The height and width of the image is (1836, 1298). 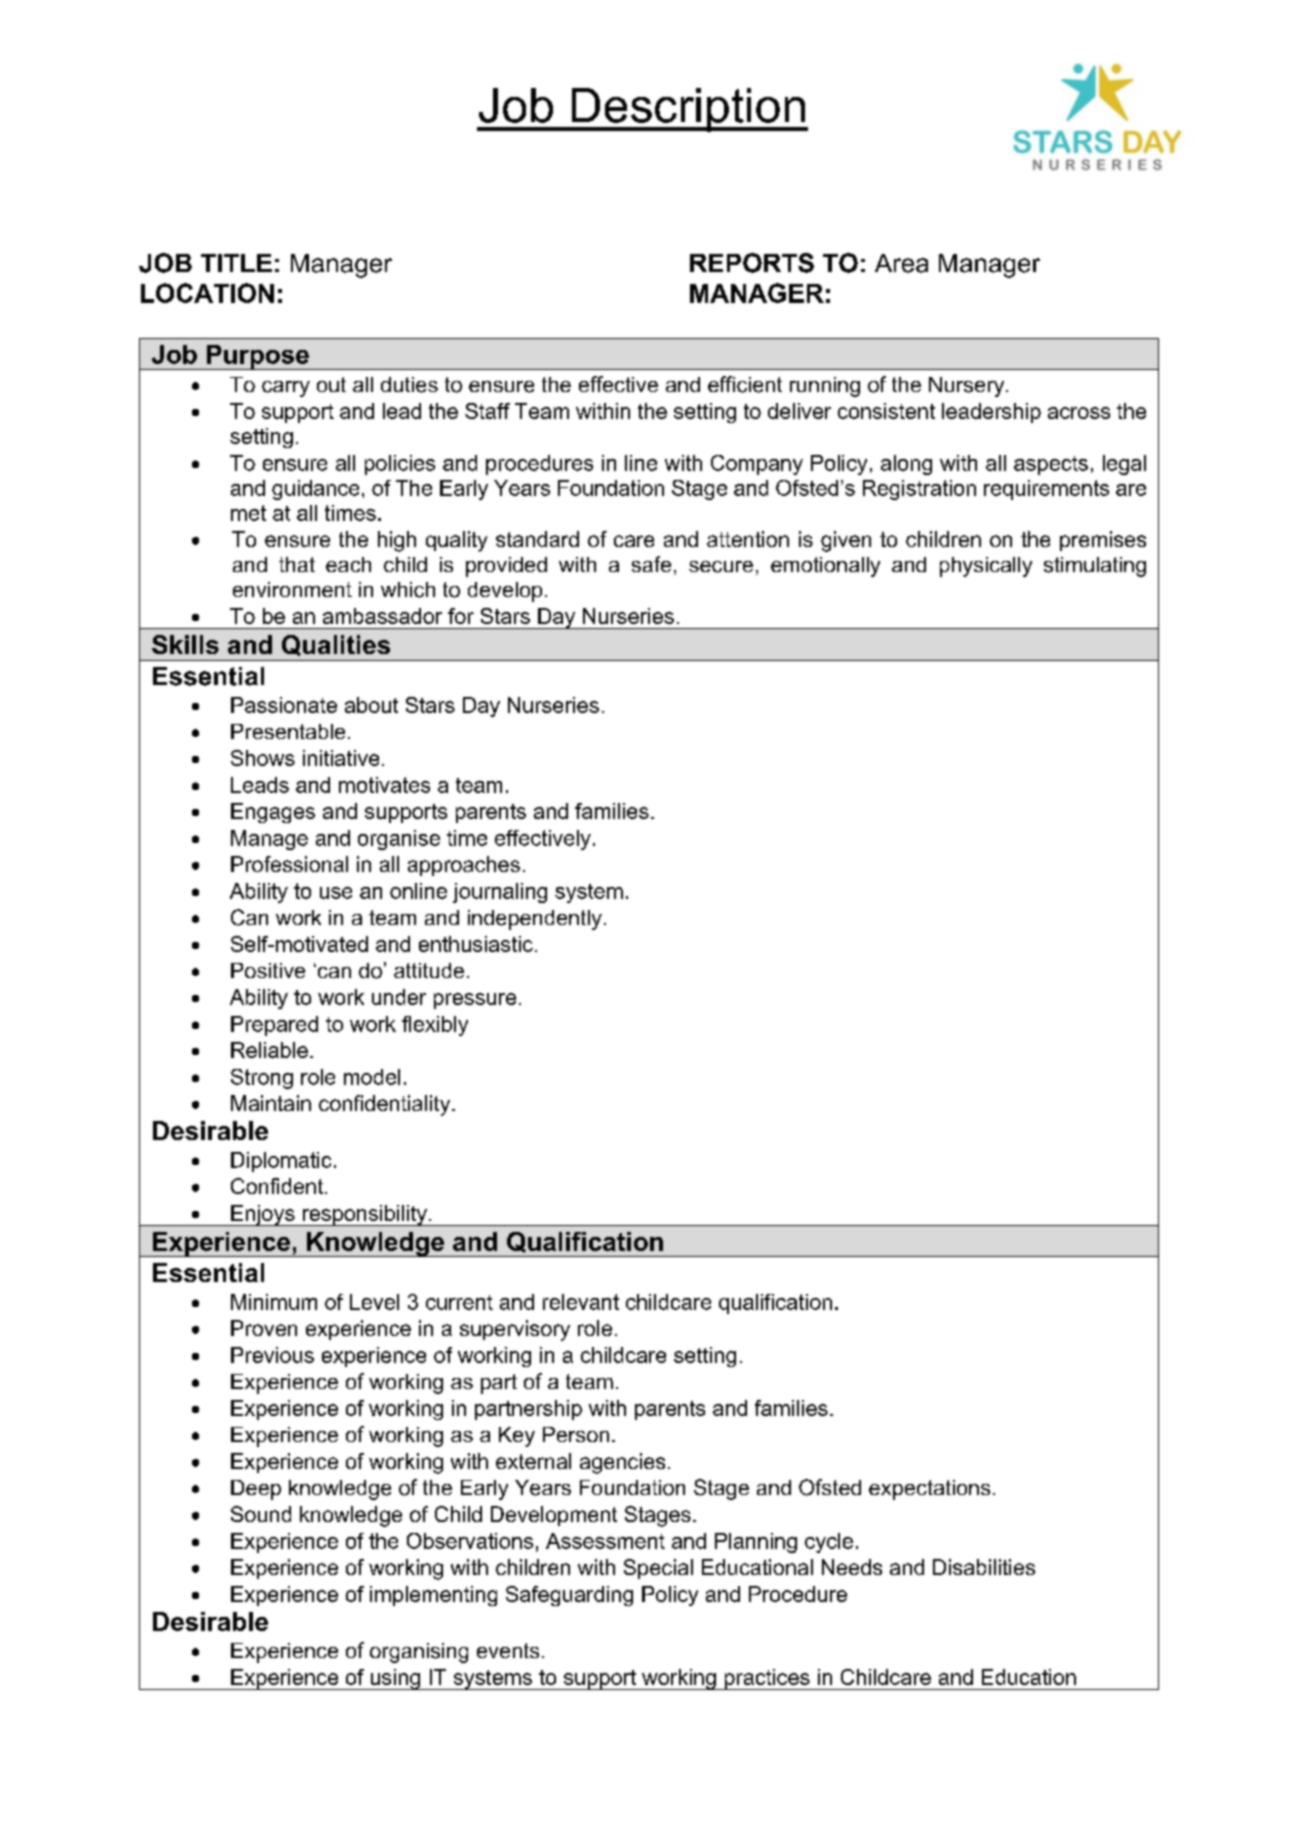 What do you see at coordinates (986, 567) in the image?
I see `physically` at bounding box center [986, 567].
